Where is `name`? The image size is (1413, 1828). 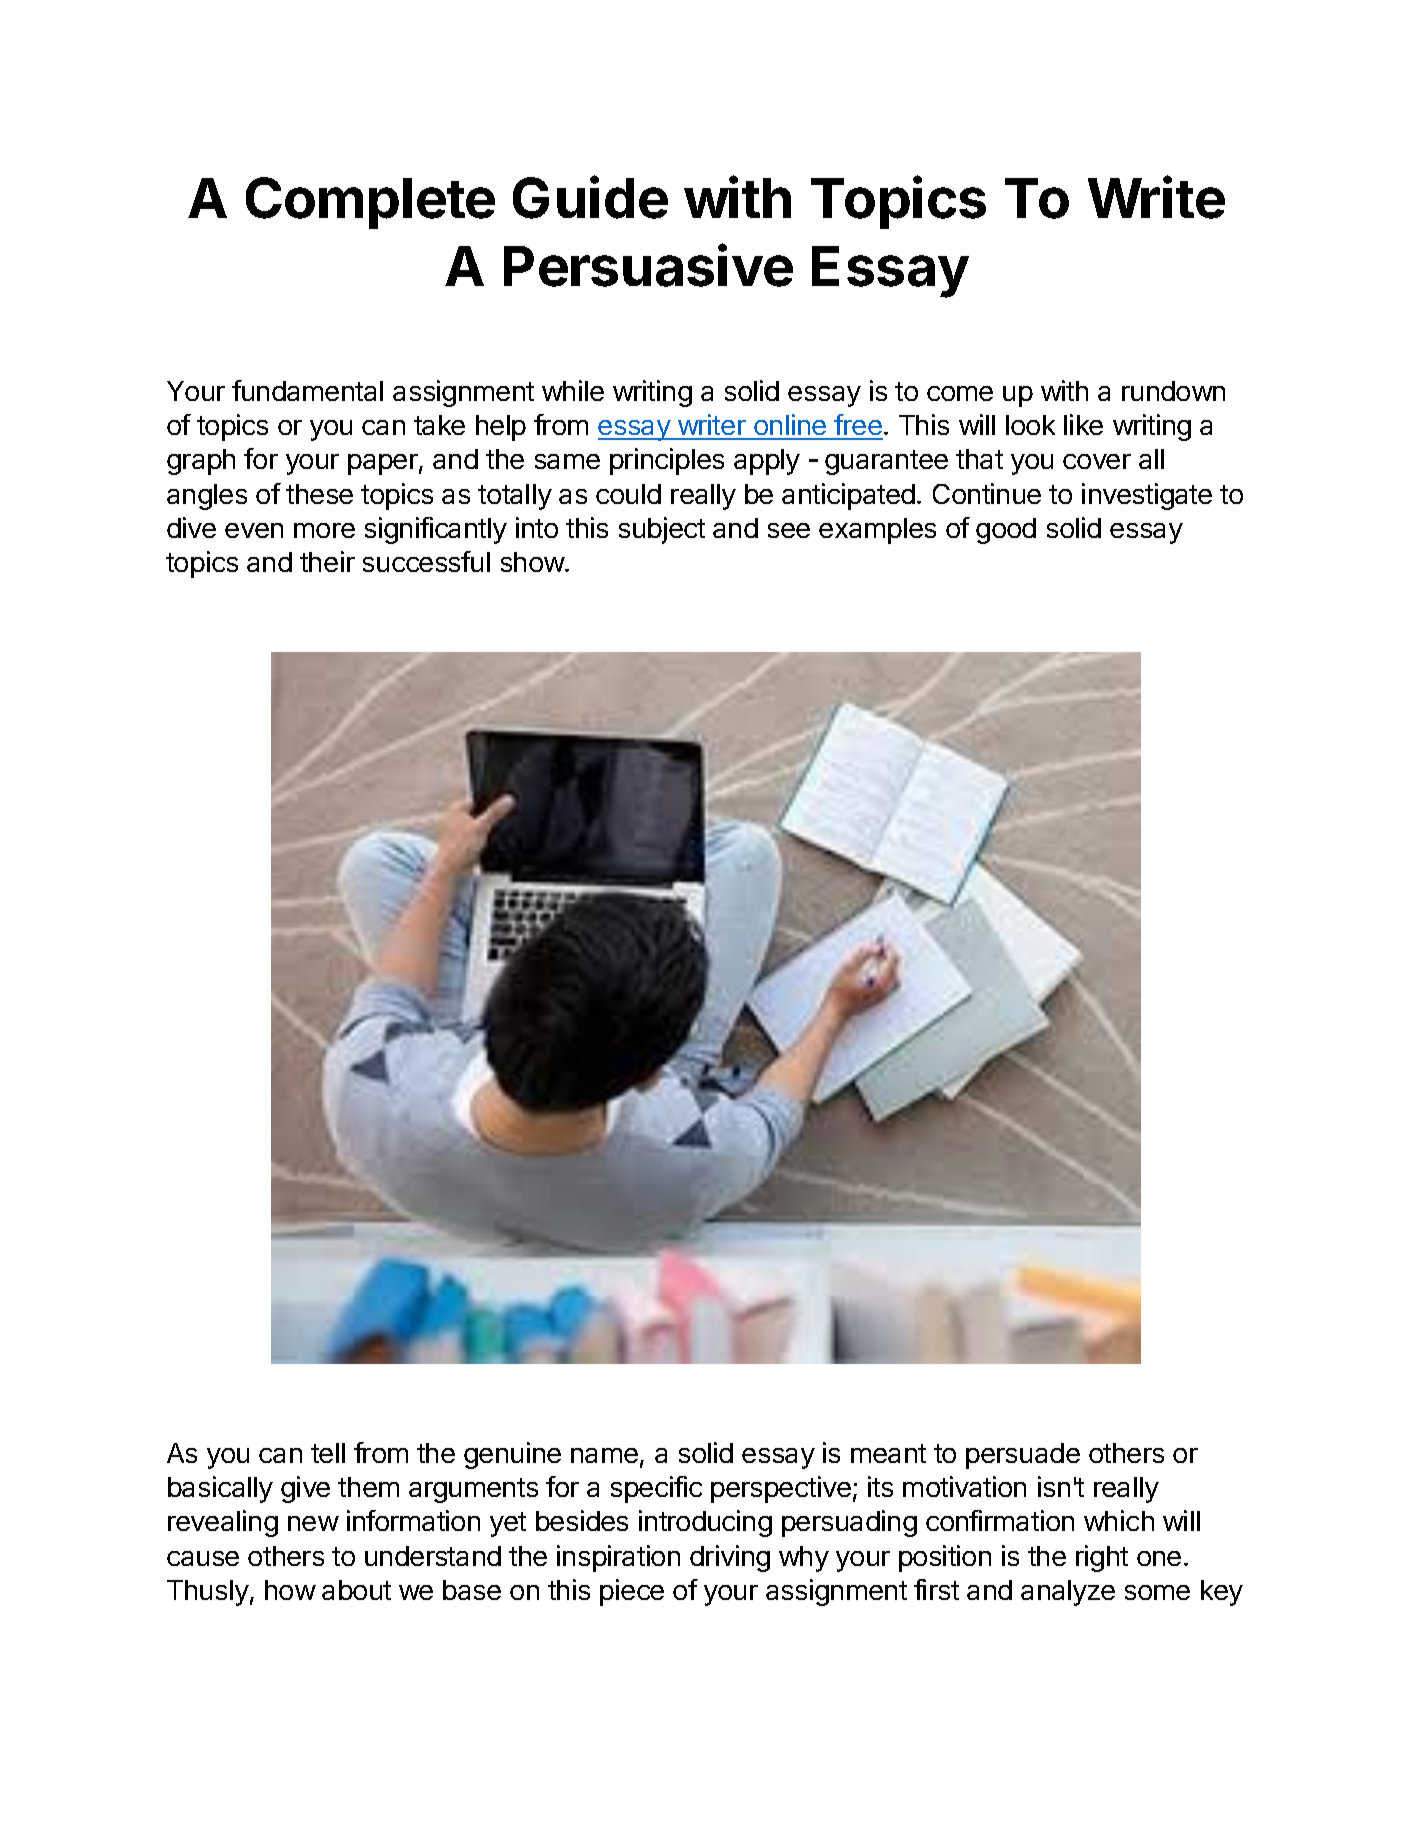
name is located at coordinates (604, 1455).
